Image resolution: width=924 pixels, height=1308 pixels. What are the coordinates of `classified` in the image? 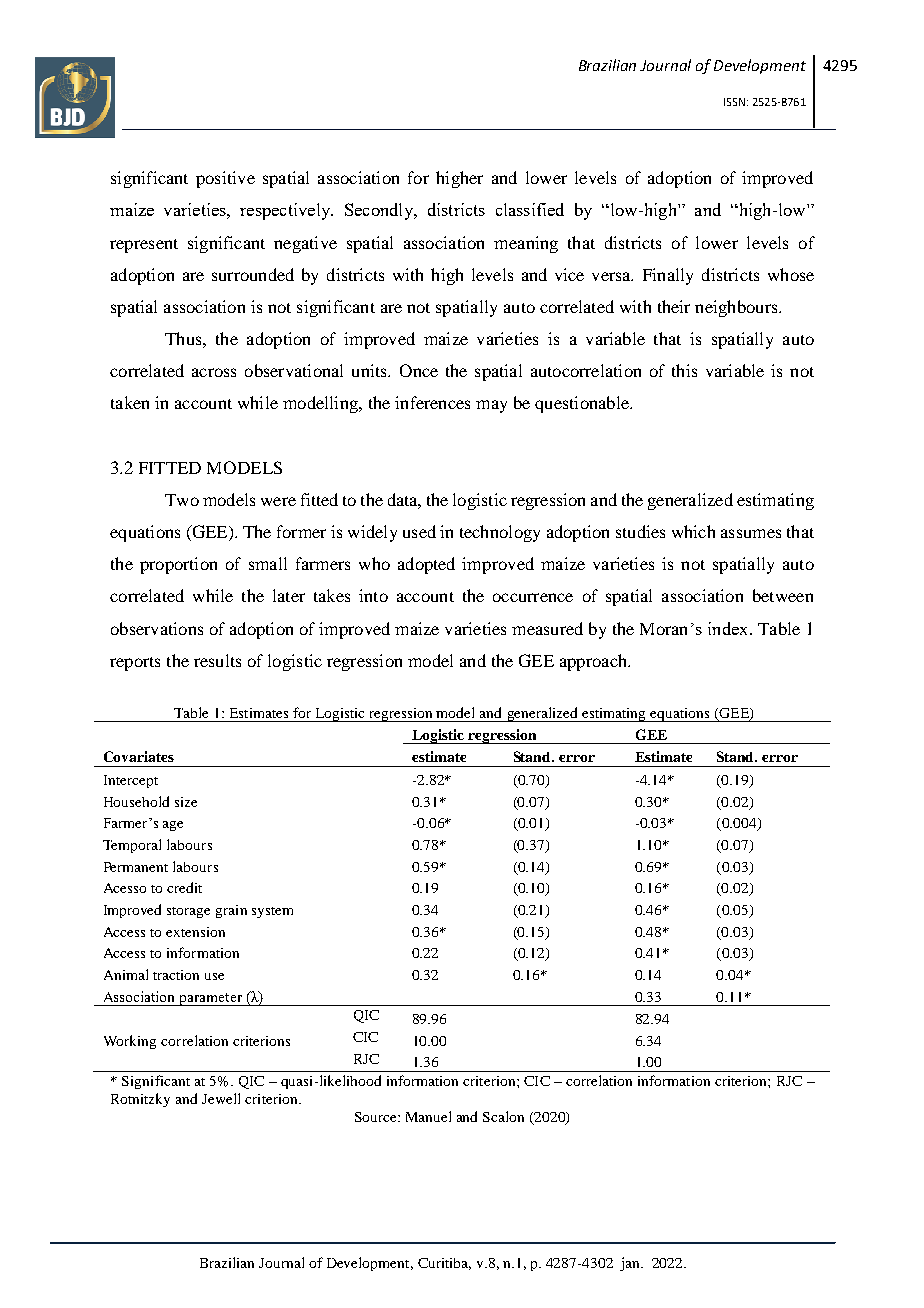 It's located at (530, 209).
